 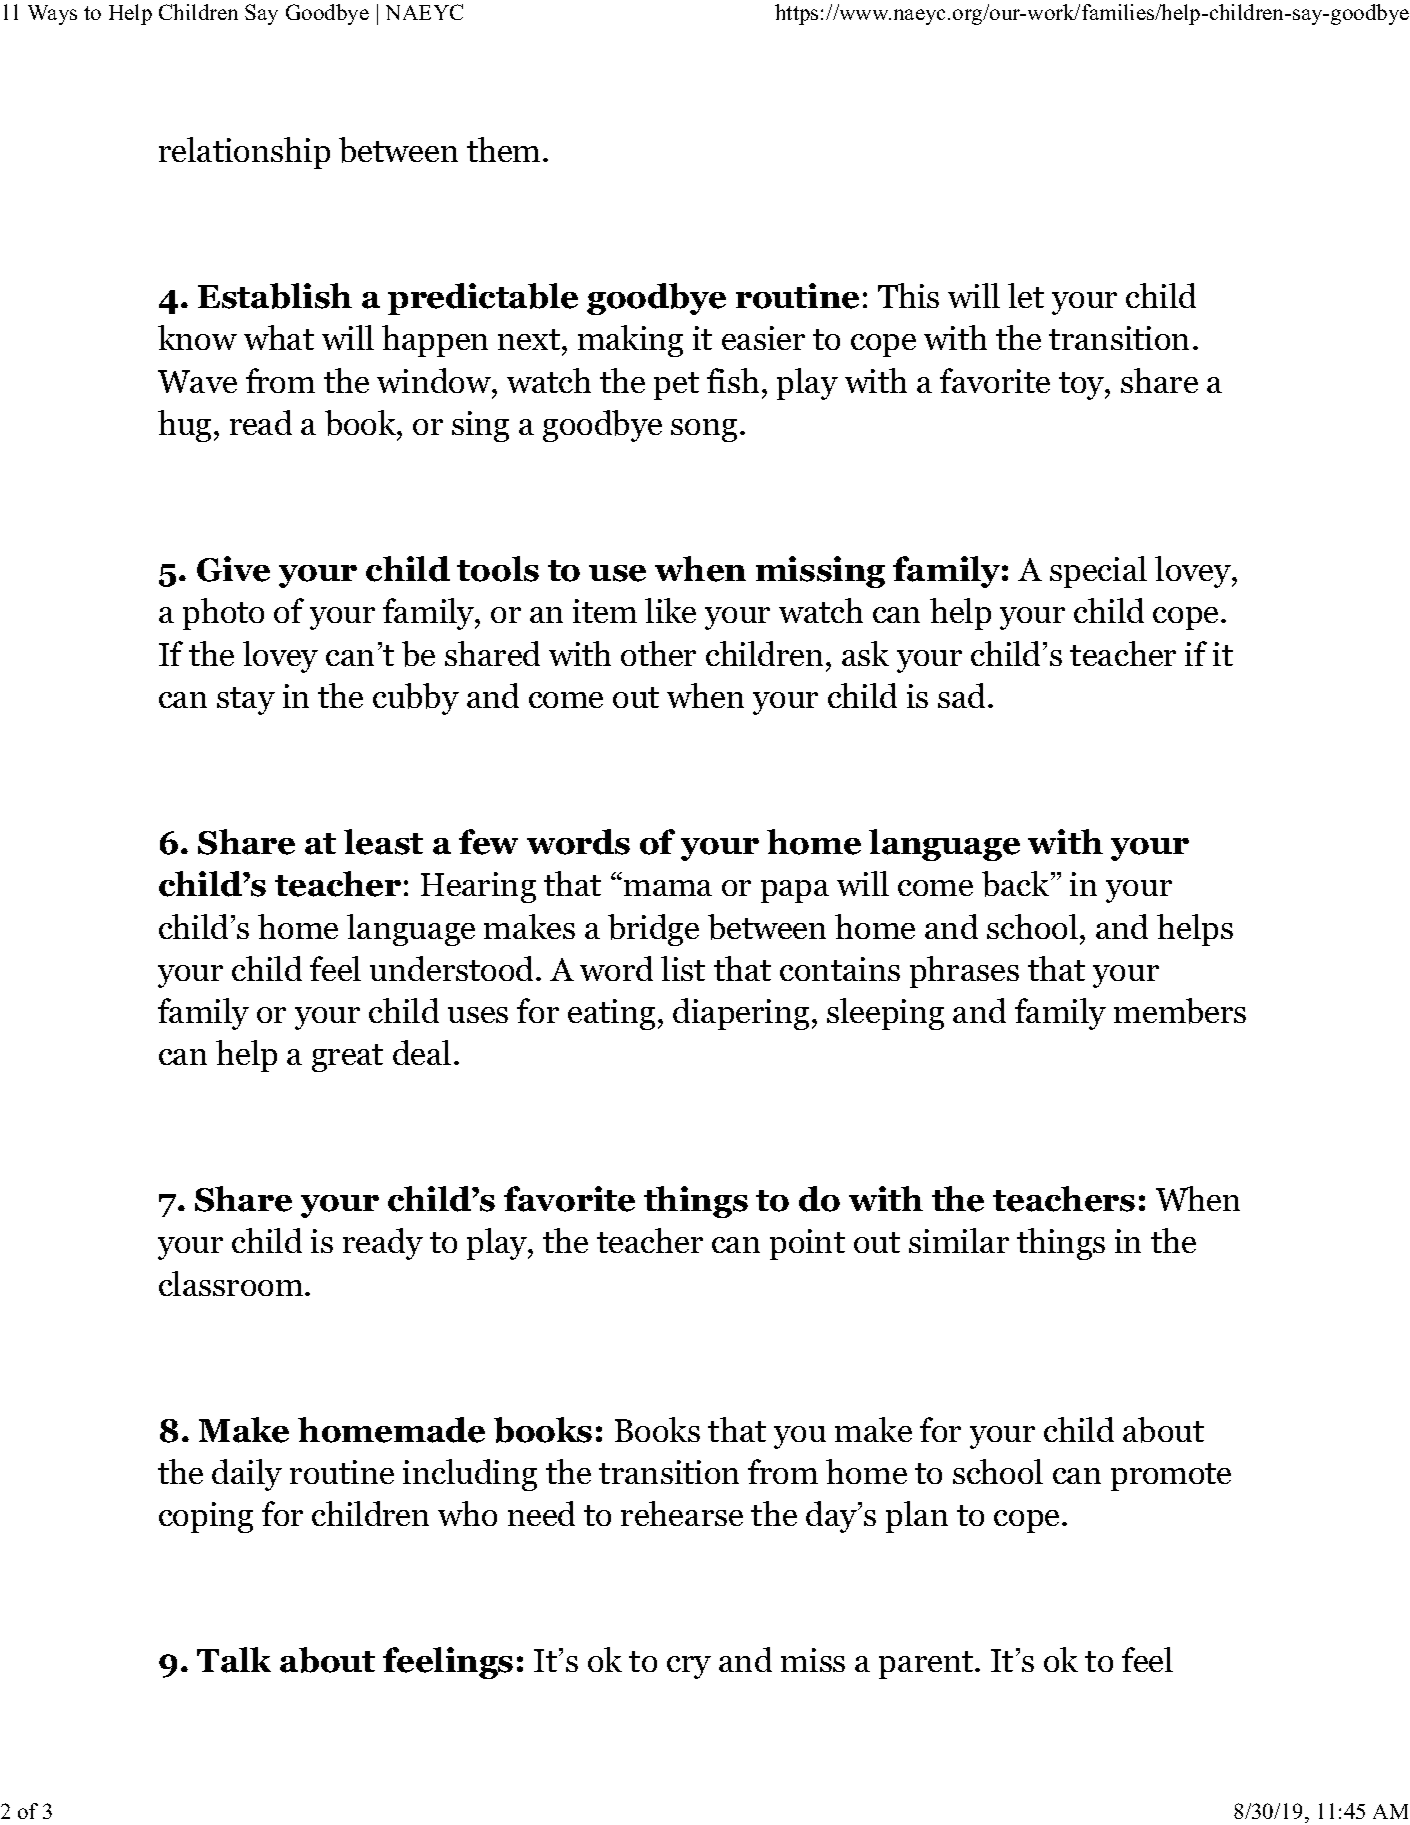 What do you see at coordinates (234, 1660) in the screenshot?
I see `Talk` at bounding box center [234, 1660].
